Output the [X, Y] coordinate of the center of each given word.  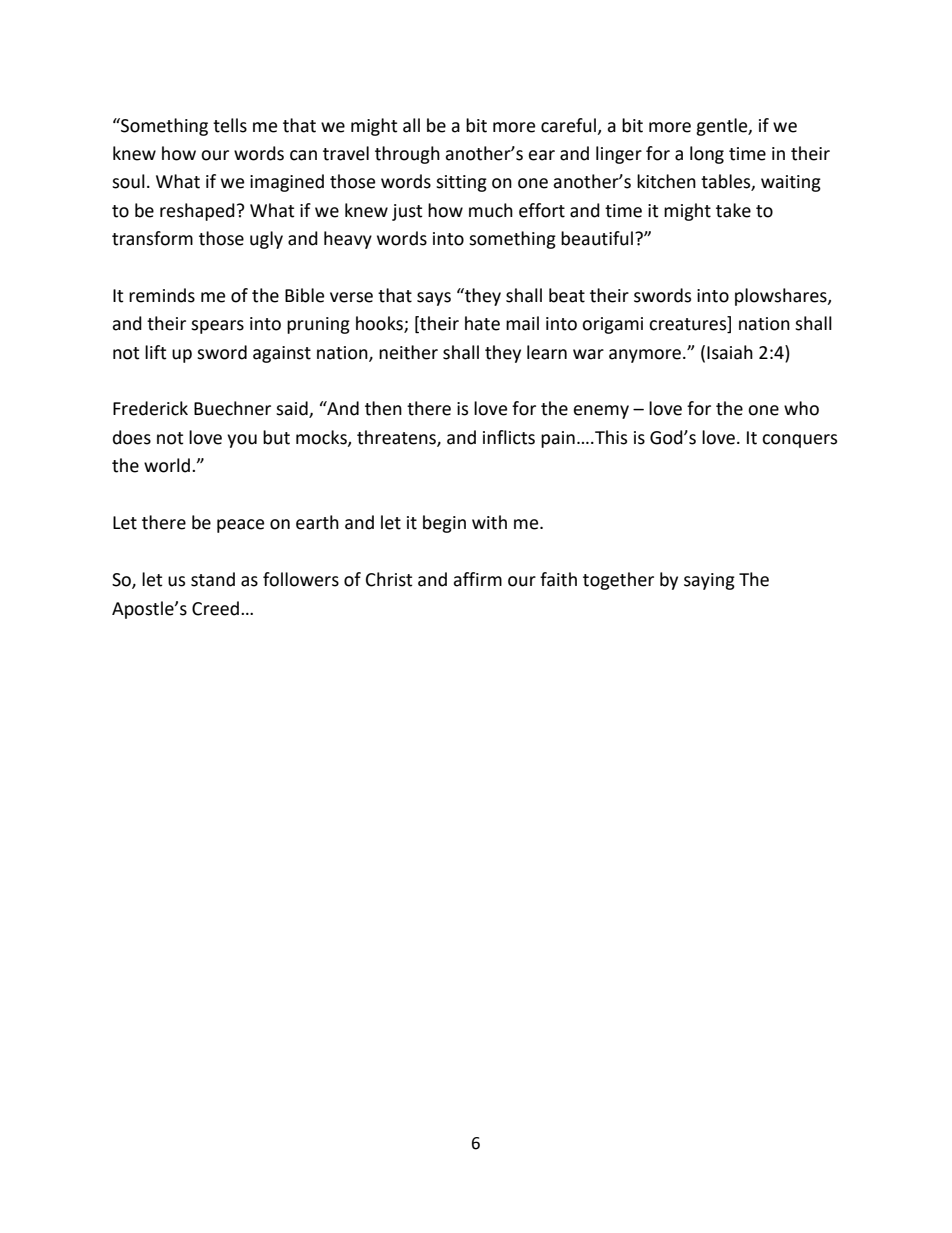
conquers [799, 441]
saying [709, 581]
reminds [162, 295]
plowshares [782, 297]
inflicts [509, 437]
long [707, 155]
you [242, 441]
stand [213, 579]
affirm [477, 579]
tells [230, 125]
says [434, 299]
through [407, 155]
